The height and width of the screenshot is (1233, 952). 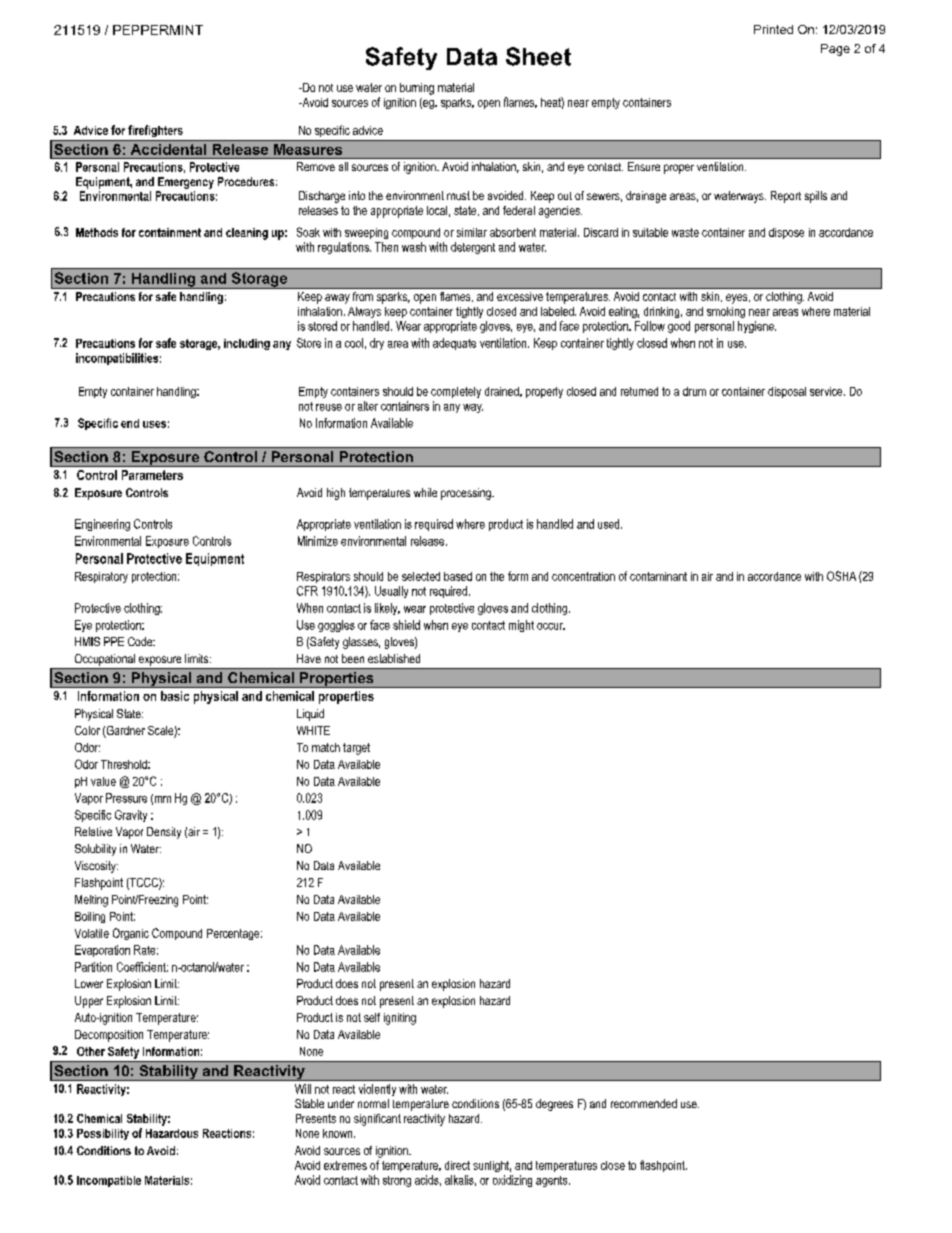 I want to click on Code, so click(x=141, y=641).
